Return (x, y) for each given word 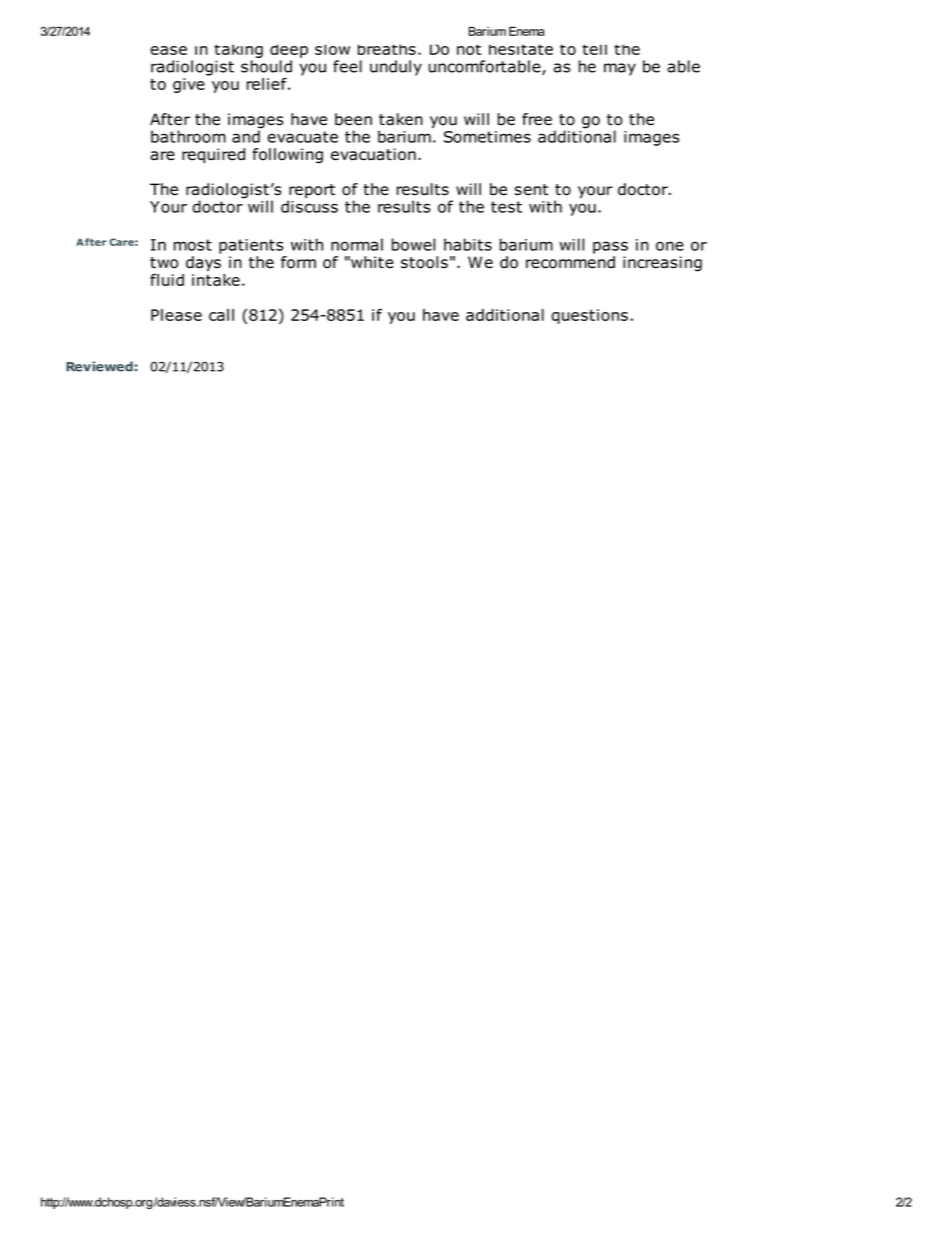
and (246, 135)
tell (594, 49)
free (537, 119)
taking (238, 52)
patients (251, 246)
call (221, 315)
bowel (413, 244)
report (311, 192)
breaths (387, 49)
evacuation (373, 154)
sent (531, 190)
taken (401, 119)
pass (610, 247)
